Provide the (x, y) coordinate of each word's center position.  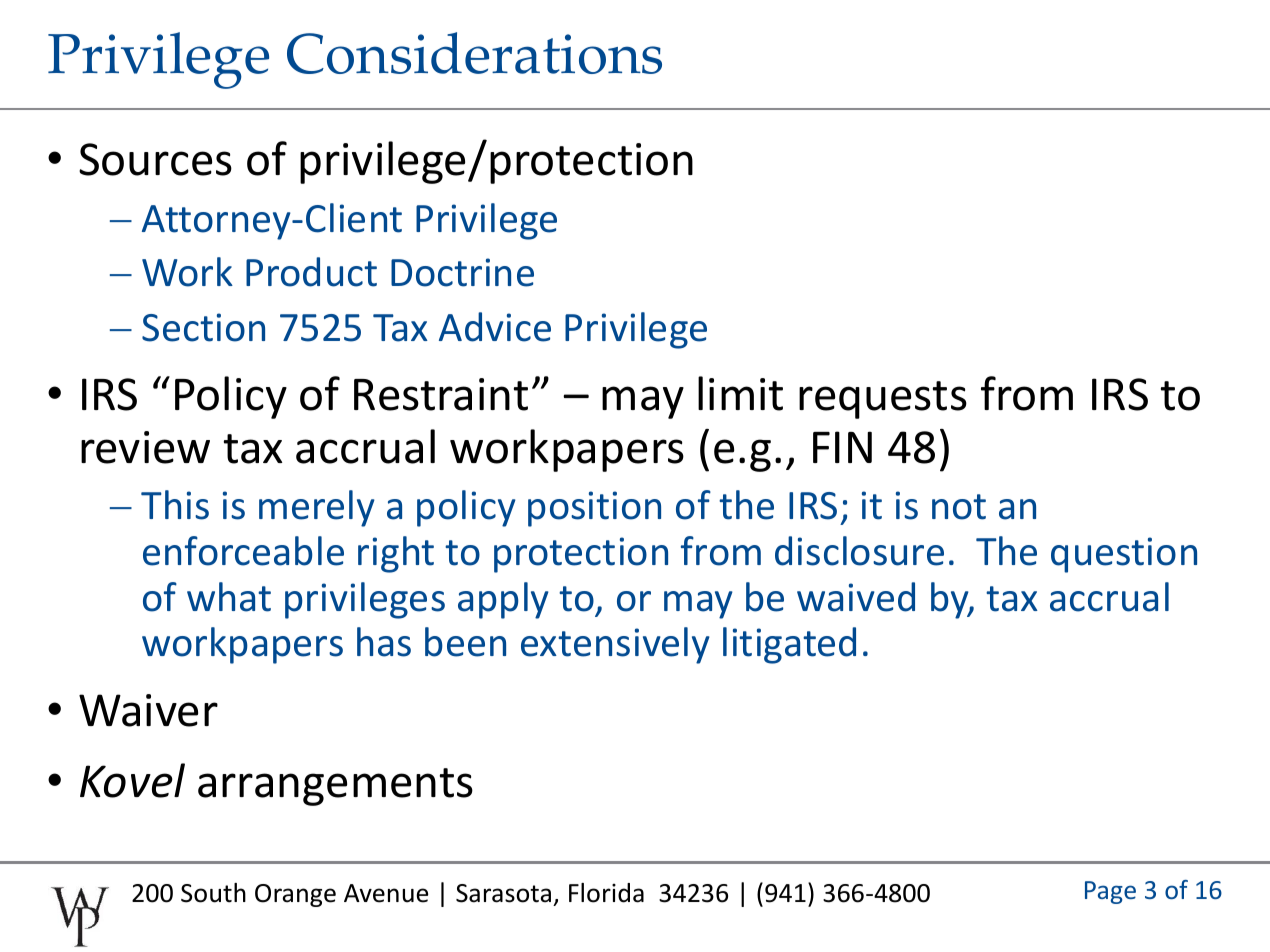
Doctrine (462, 272)
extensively (615, 645)
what (229, 597)
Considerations (474, 53)
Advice (495, 327)
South (213, 893)
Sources (155, 159)
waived (856, 597)
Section (203, 327)
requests (883, 400)
